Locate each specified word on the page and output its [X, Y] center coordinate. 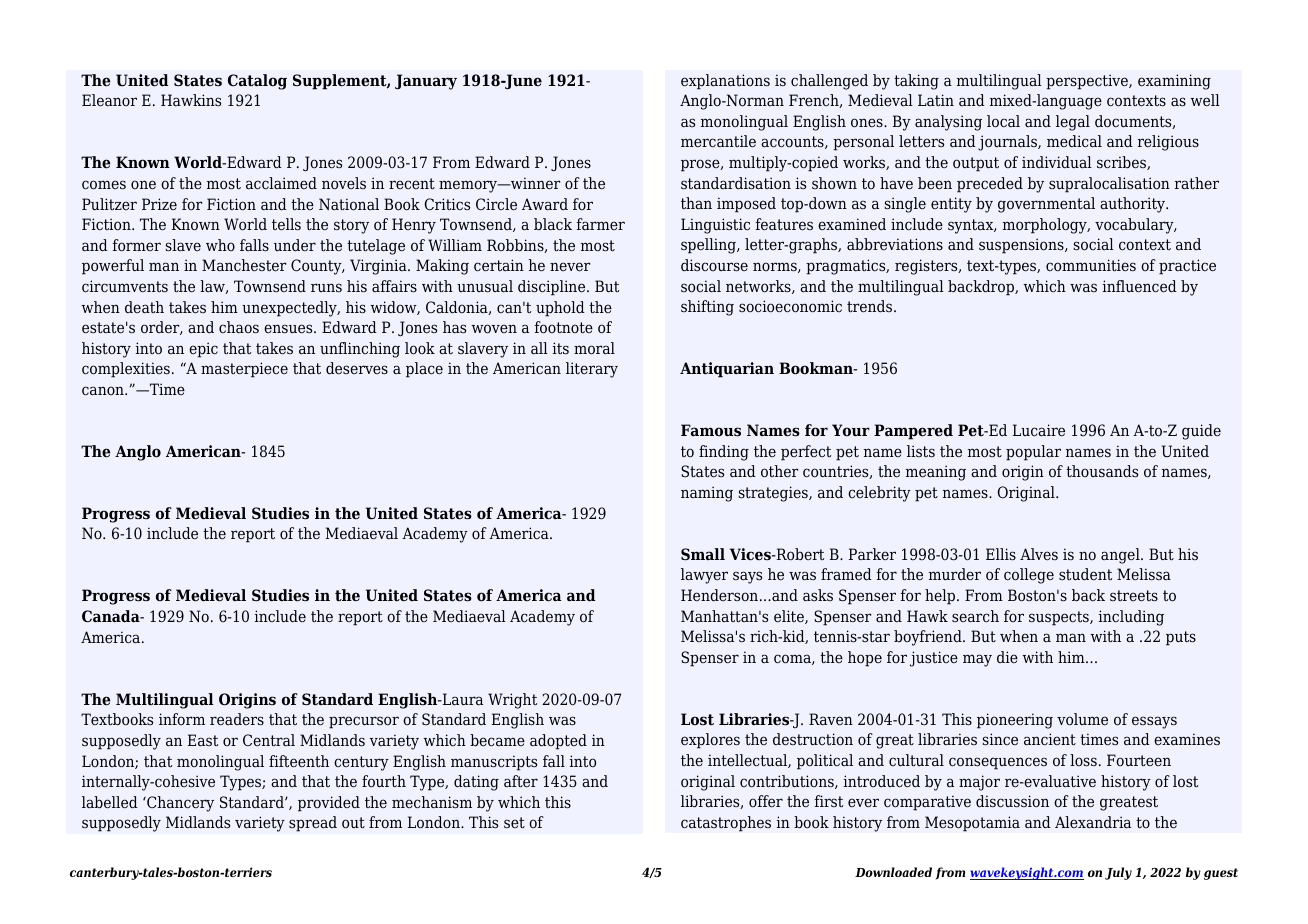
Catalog [257, 82]
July [1118, 873]
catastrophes [726, 824]
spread [313, 824]
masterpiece [244, 370]
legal [1073, 123]
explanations [725, 82]
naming [707, 494]
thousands [1102, 471]
